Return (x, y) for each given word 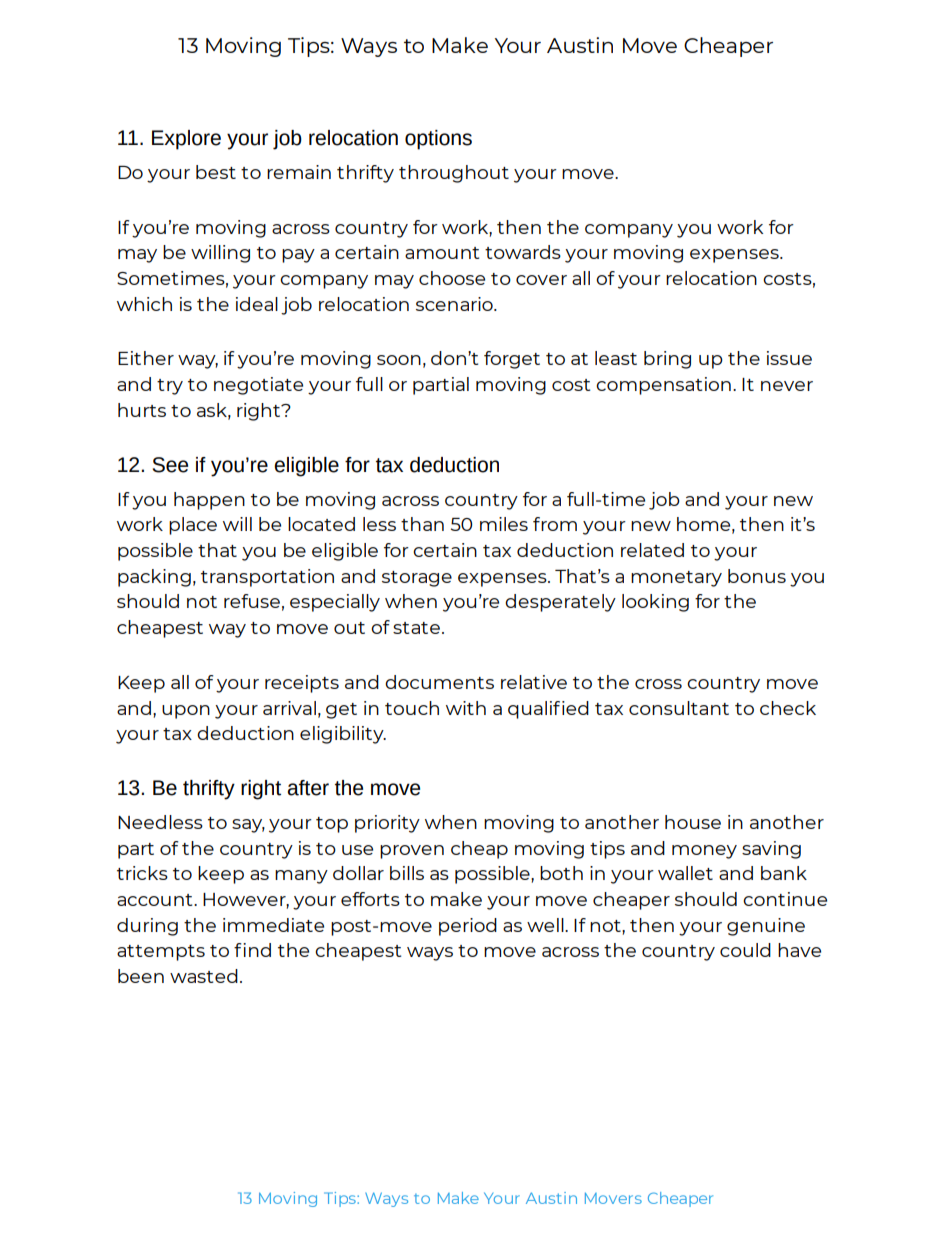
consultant (679, 708)
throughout (454, 174)
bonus (757, 576)
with (466, 708)
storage (417, 579)
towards (523, 252)
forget (512, 360)
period (468, 927)
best (216, 172)
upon (186, 712)
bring (667, 360)
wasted (204, 976)
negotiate (258, 386)
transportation (267, 578)
